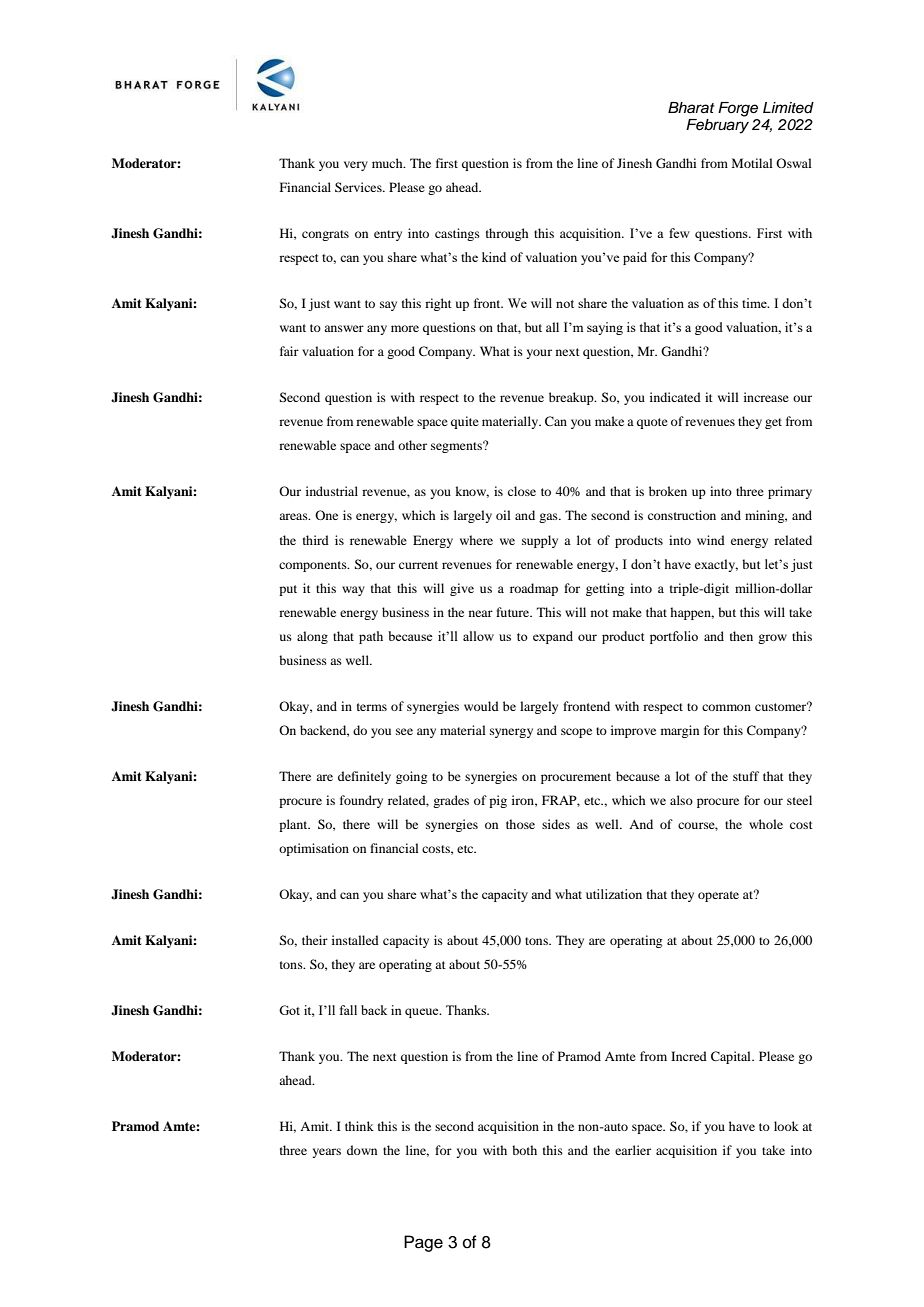 The height and width of the screenshot is (1307, 924). What do you see at coordinates (572, 398) in the screenshot?
I see `breakup` at bounding box center [572, 398].
